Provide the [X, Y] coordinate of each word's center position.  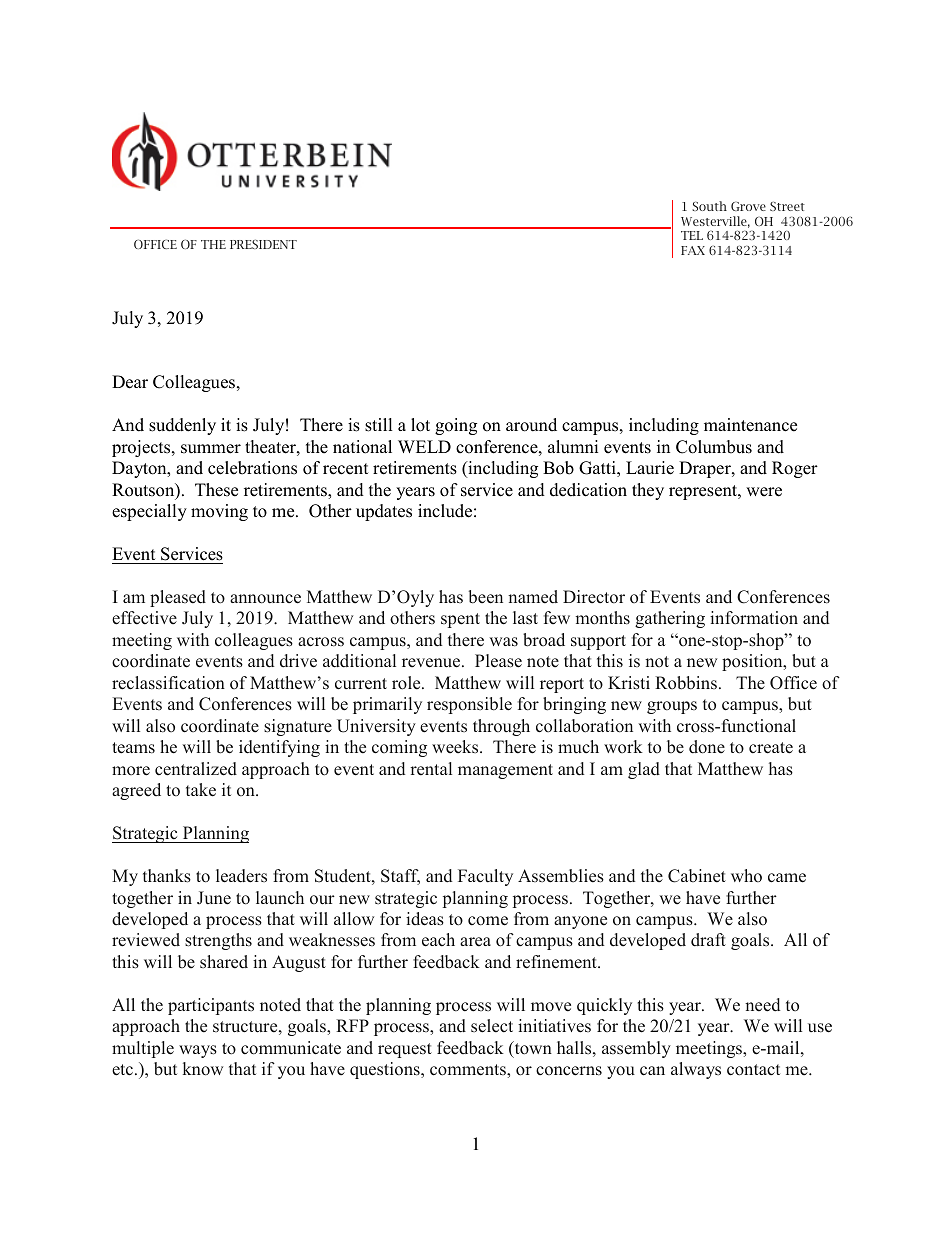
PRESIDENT [263, 244]
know [203, 1069]
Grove [748, 206]
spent [460, 620]
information [754, 618]
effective [144, 618]
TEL [692, 235]
